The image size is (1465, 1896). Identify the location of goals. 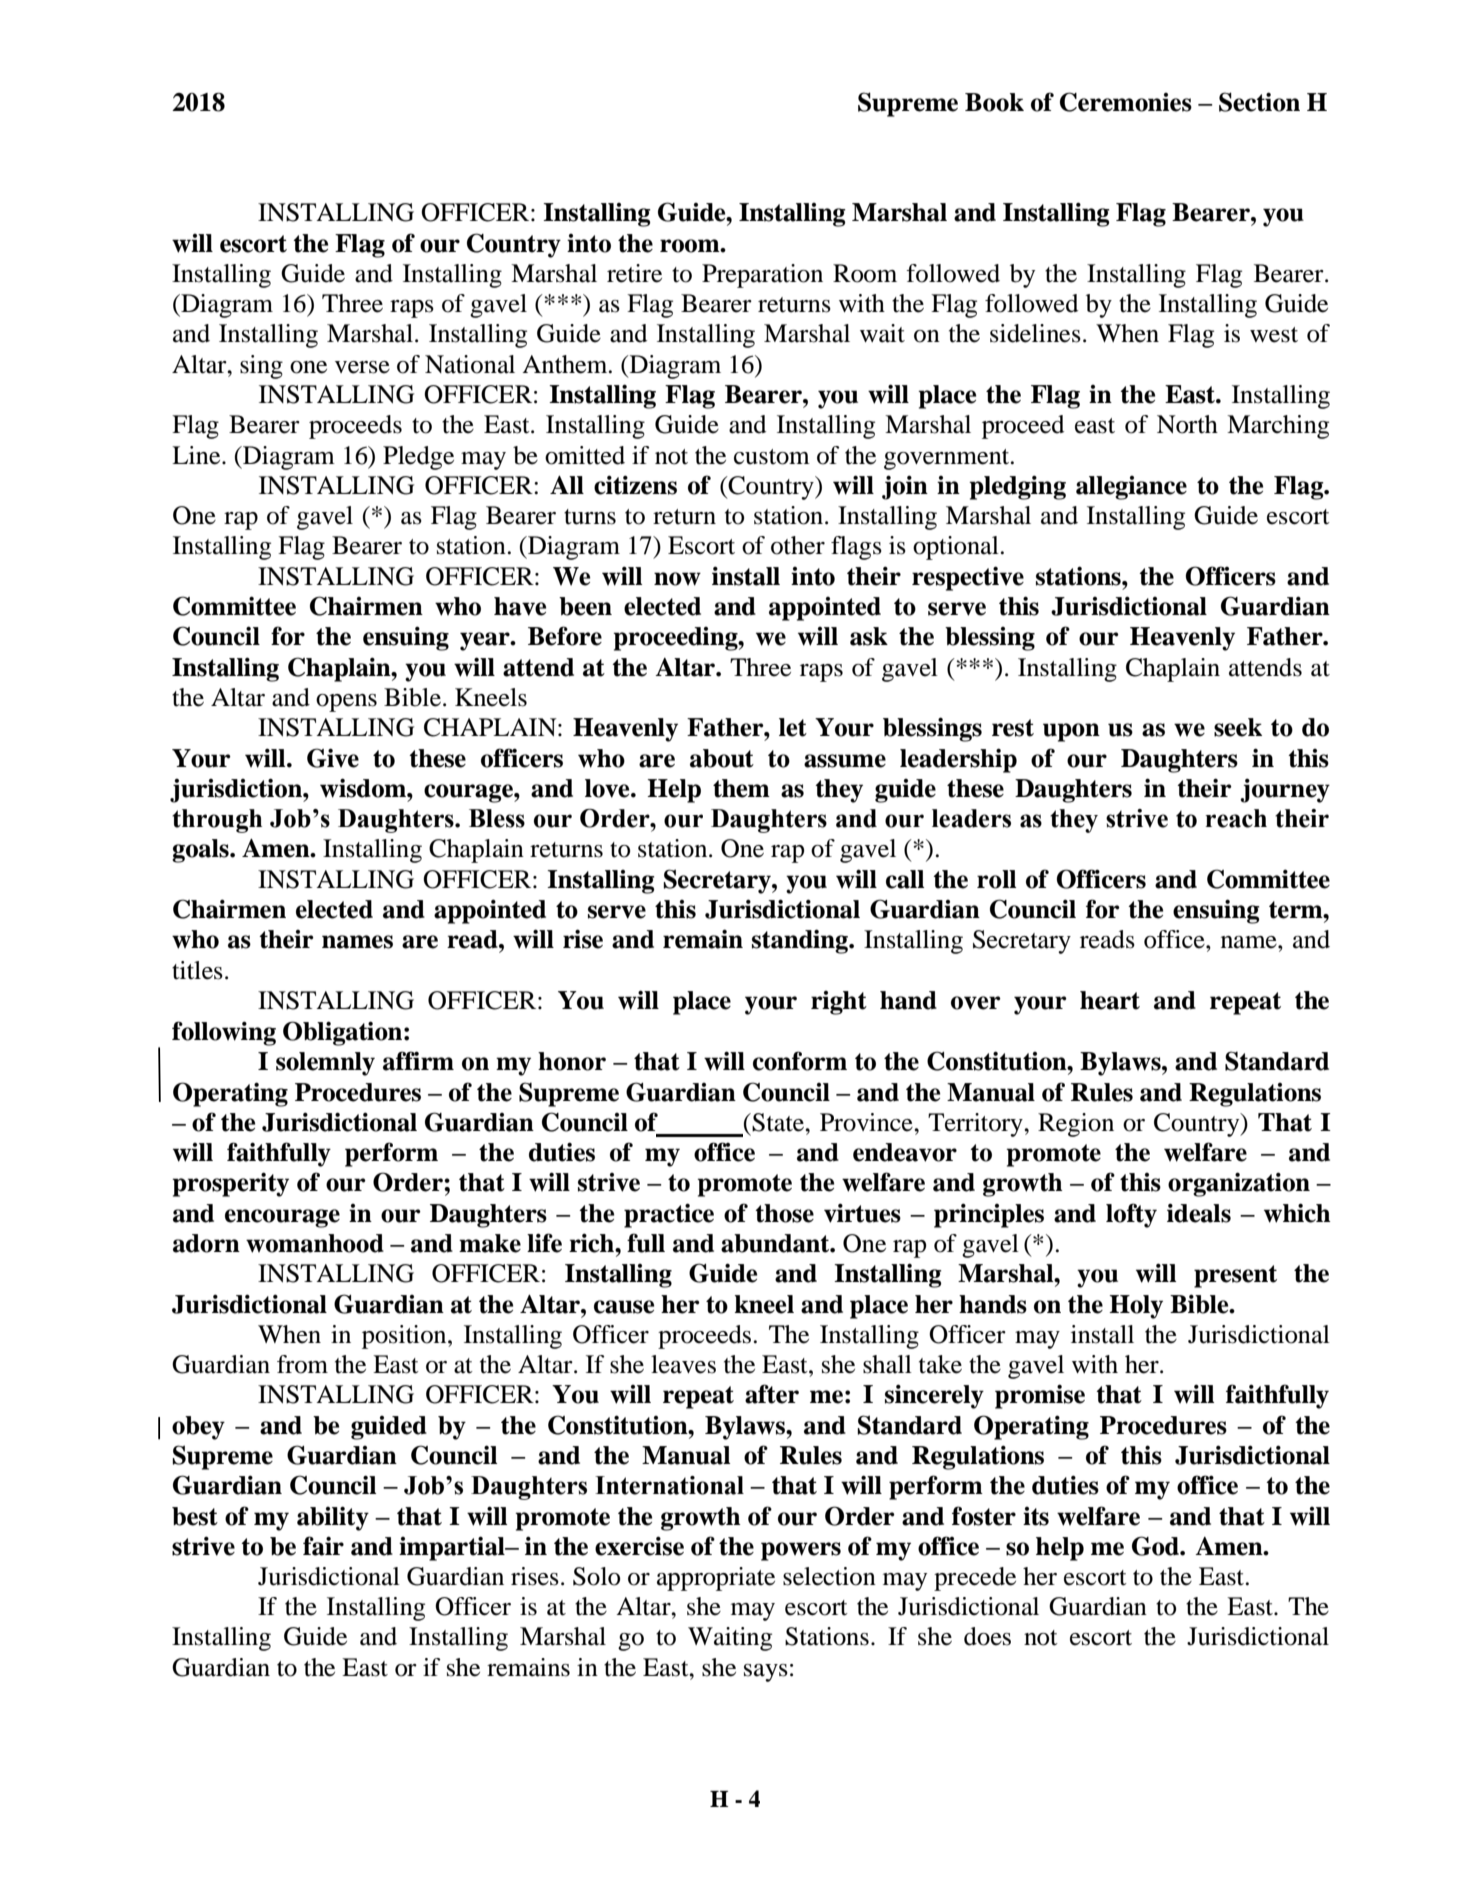
(201, 851).
